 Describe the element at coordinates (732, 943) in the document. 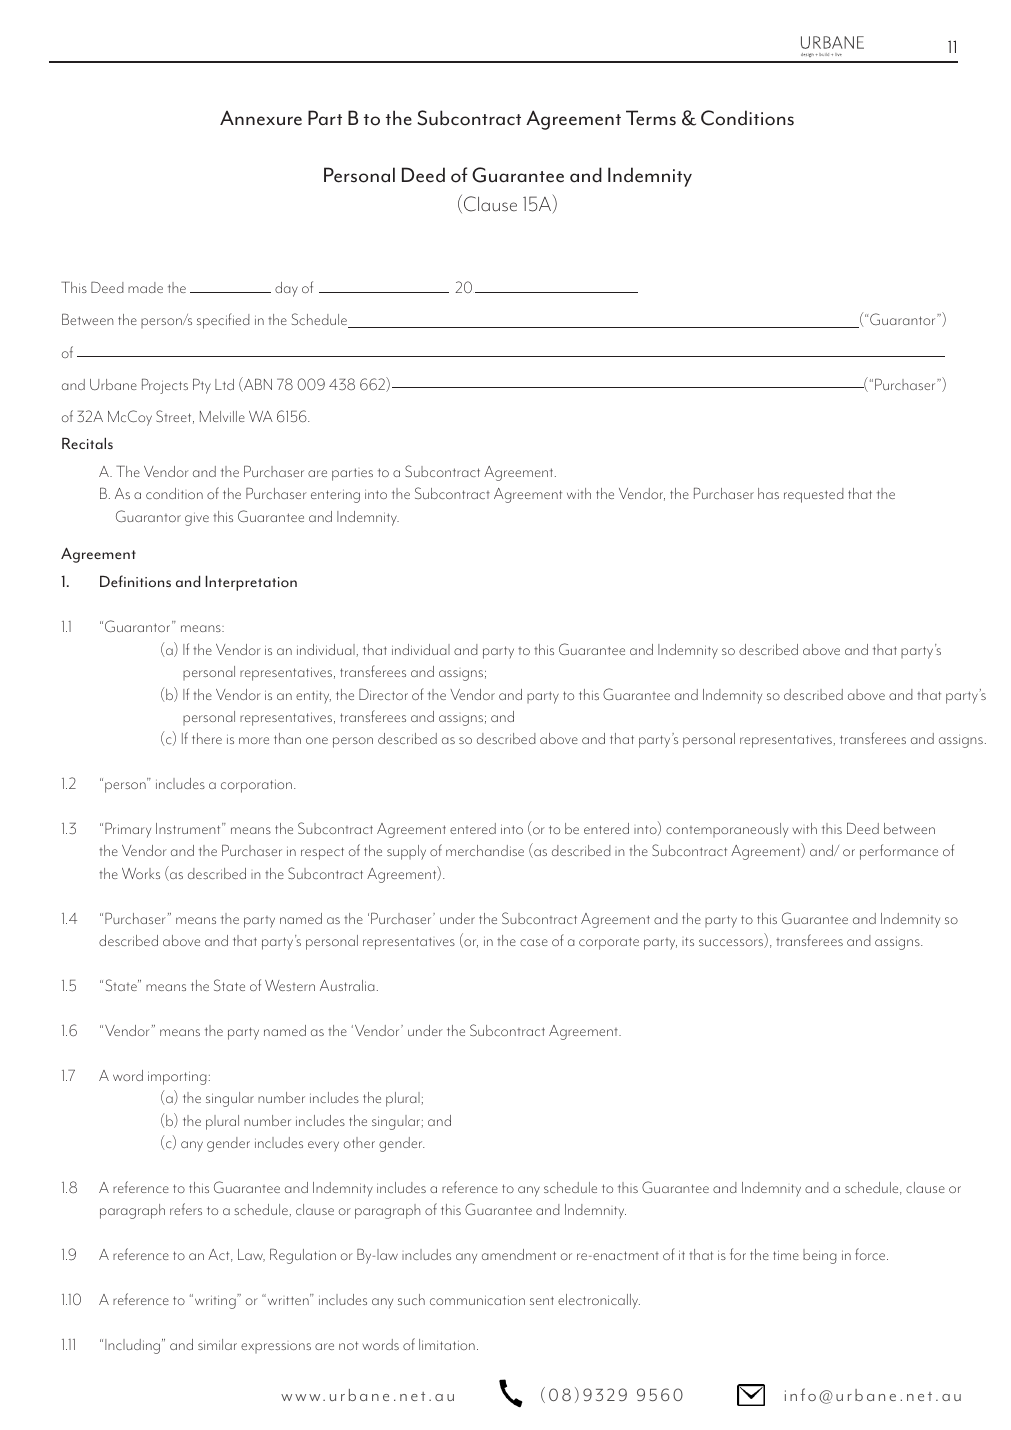

I see `successors` at that location.
